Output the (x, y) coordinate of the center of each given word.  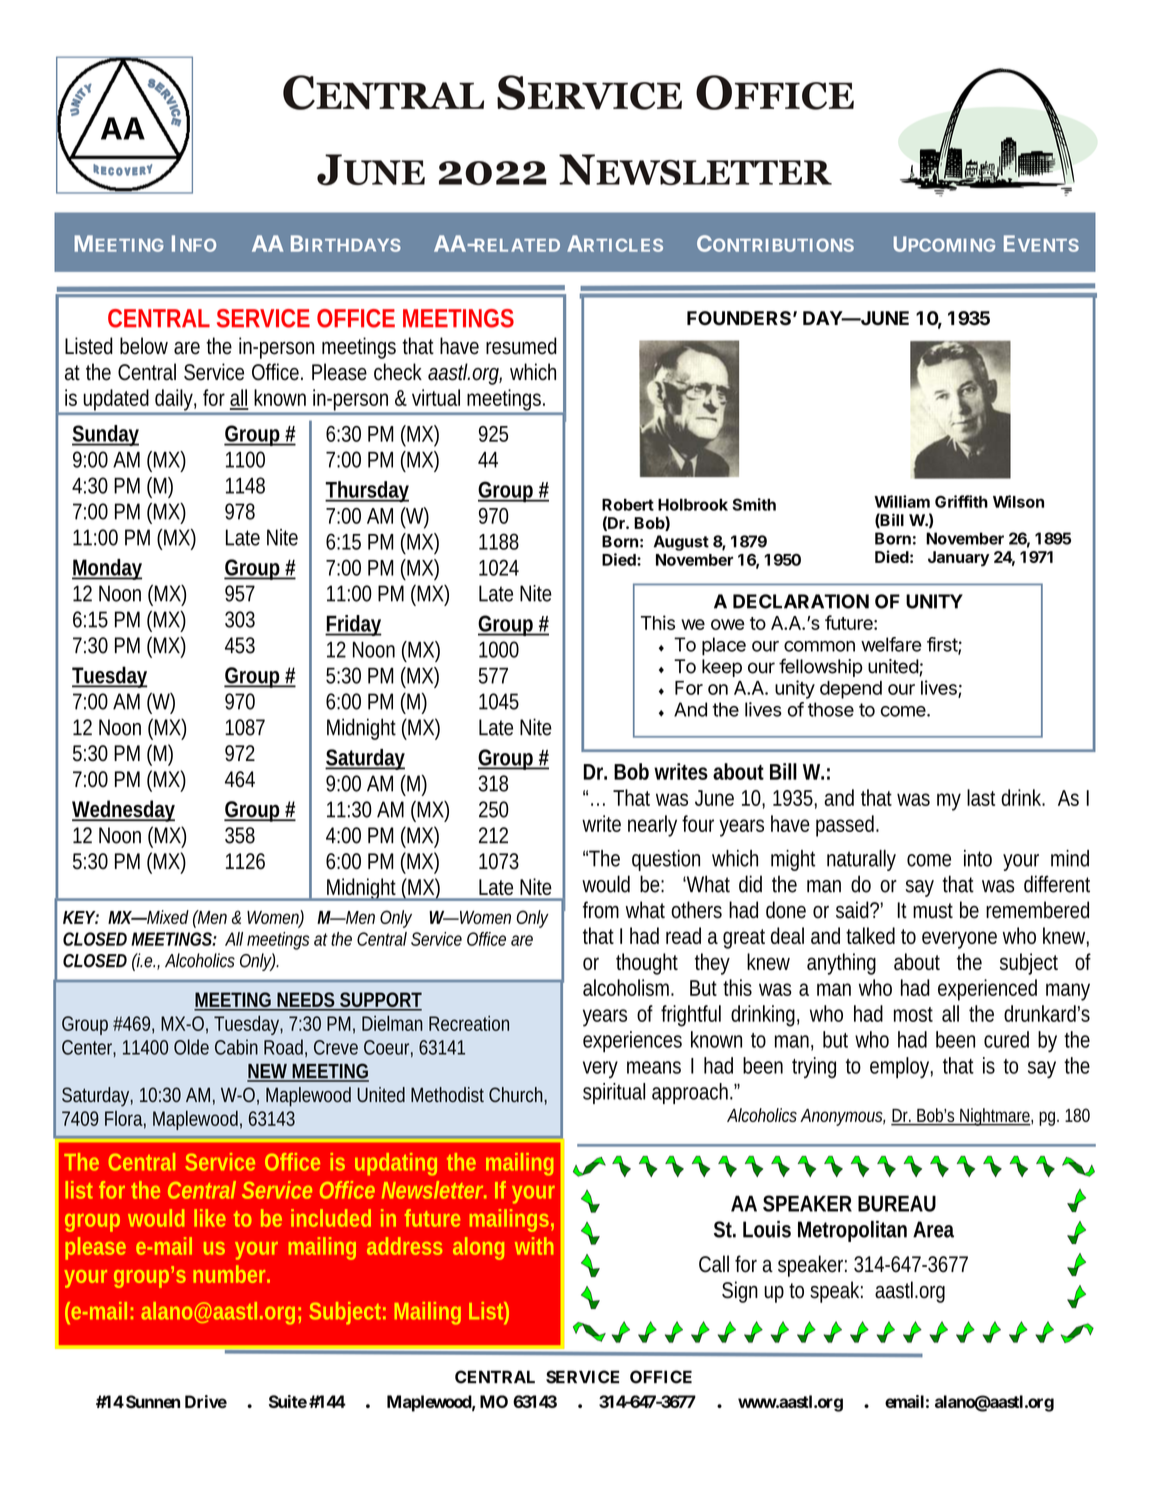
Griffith (961, 501)
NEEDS (306, 1001)
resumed (521, 346)
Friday (353, 625)
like (210, 1218)
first (943, 645)
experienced (987, 990)
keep (722, 668)
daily (175, 401)
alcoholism (628, 987)
